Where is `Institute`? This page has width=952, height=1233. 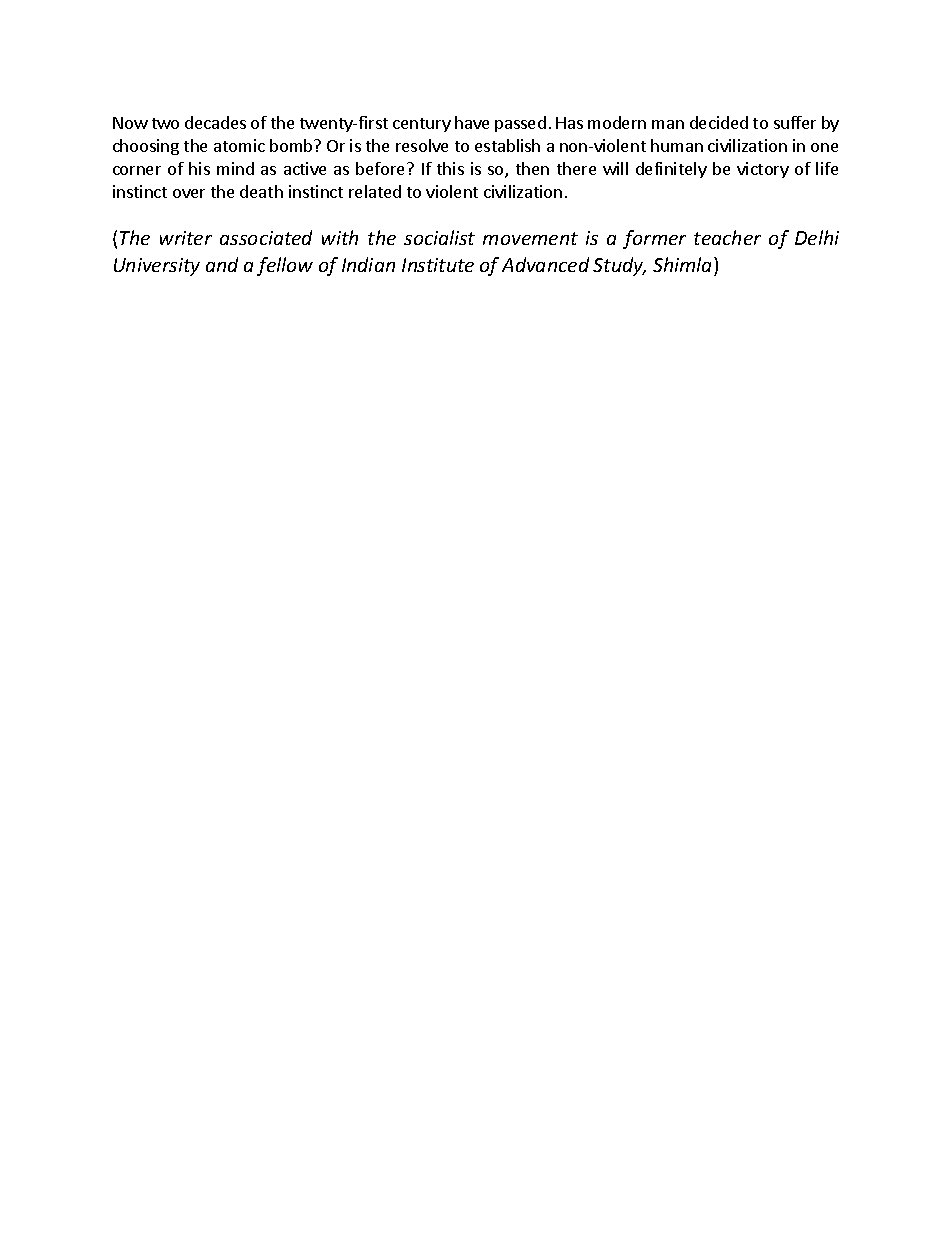 Institute is located at coordinates (438, 265).
